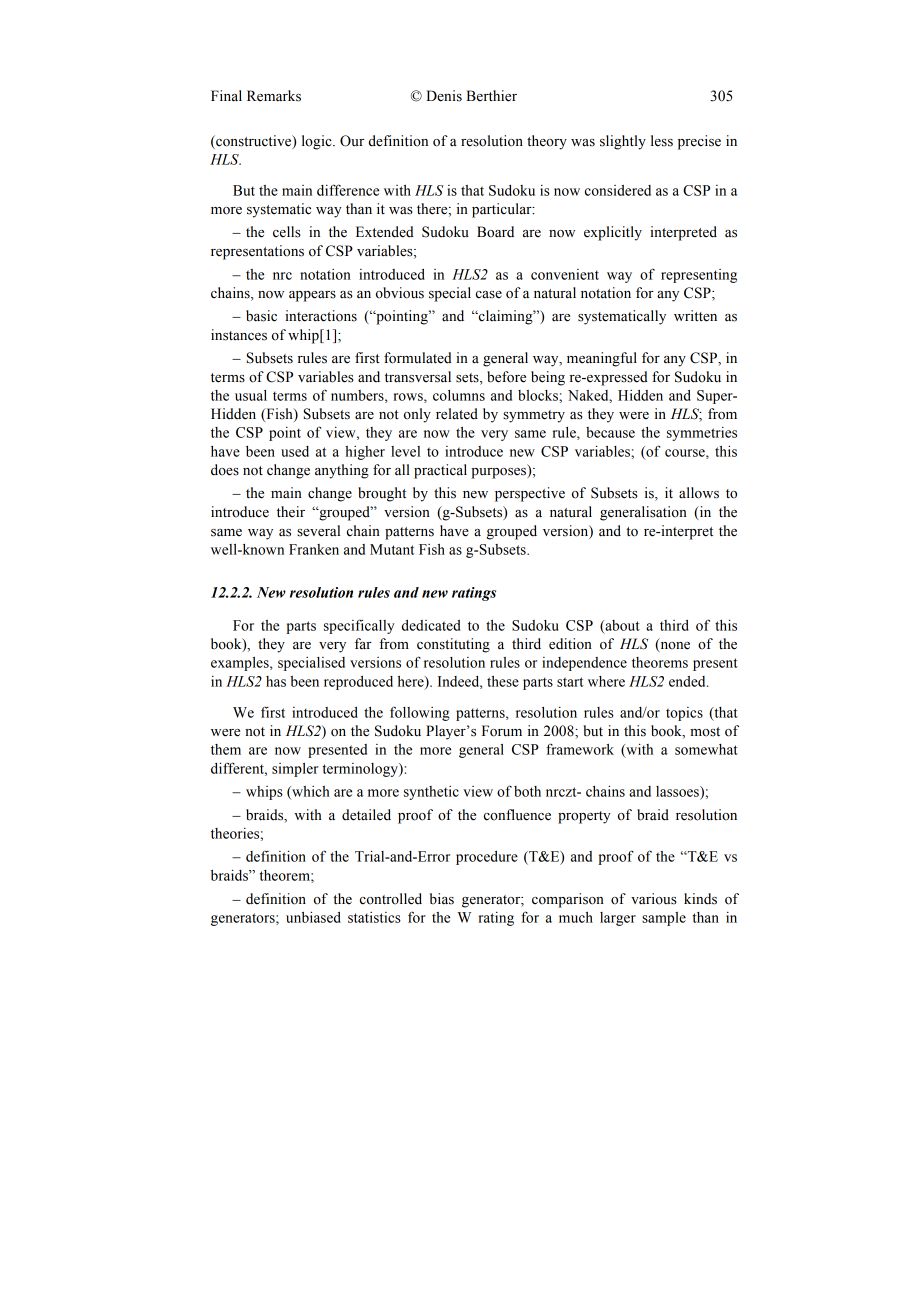 The width and height of the screenshot is (924, 1308). Describe the element at coordinates (459, 395) in the screenshot. I see `columns` at that location.
